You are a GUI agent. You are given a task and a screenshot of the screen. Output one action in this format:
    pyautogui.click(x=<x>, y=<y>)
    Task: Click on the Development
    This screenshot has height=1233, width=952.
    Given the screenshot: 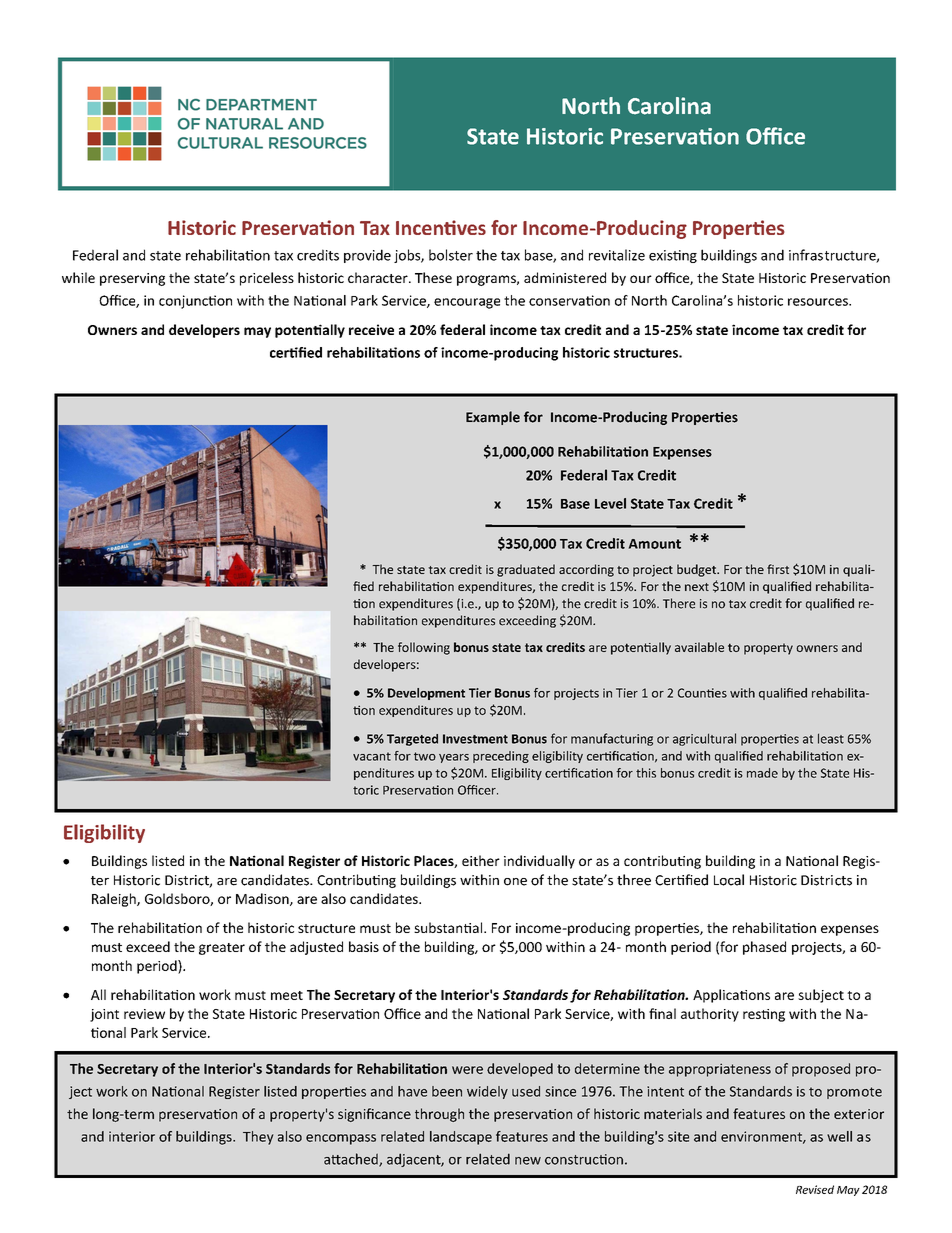 What is the action you would take?
    pyautogui.click(x=426, y=694)
